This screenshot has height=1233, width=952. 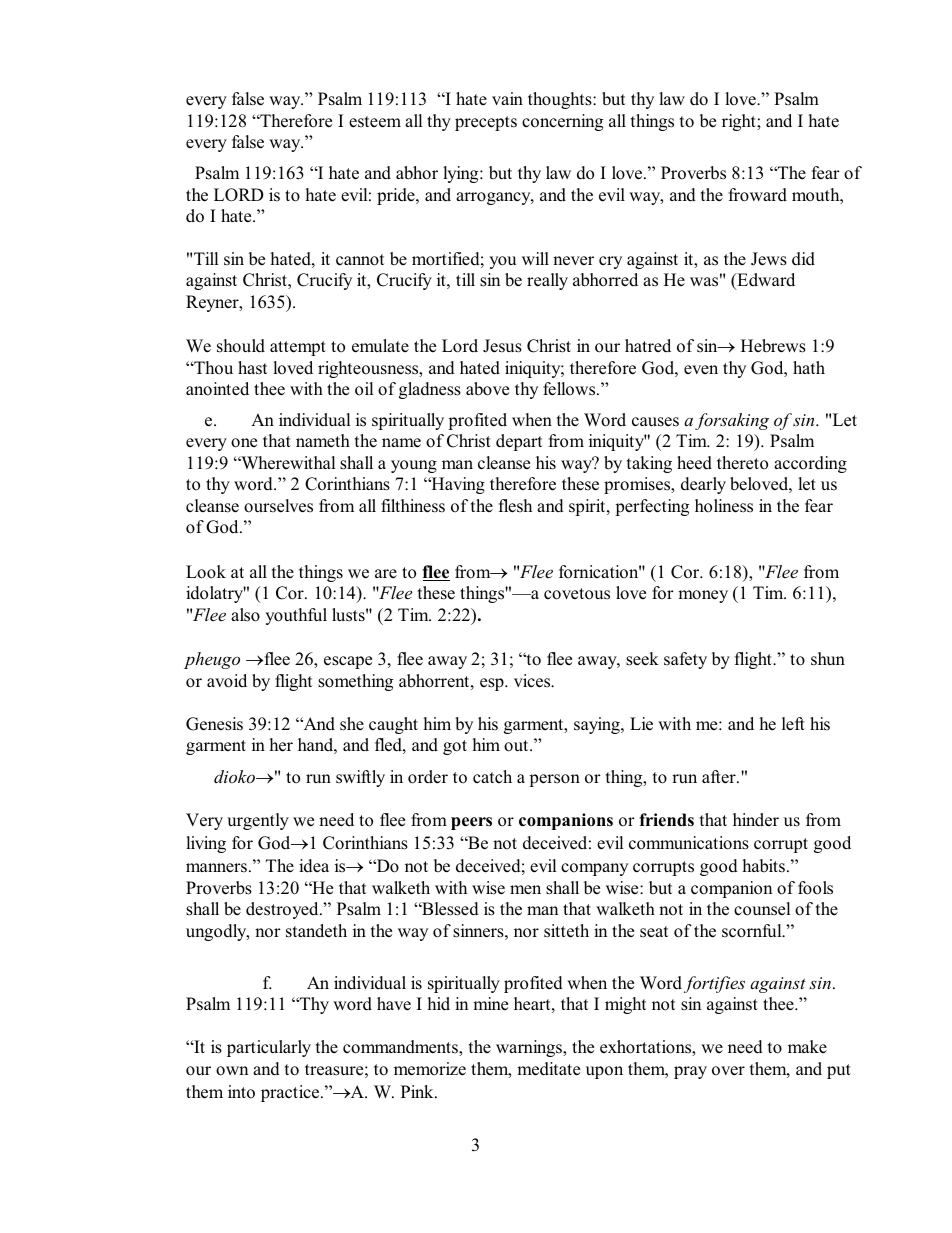 What do you see at coordinates (773, 346) in the screenshot?
I see `Hebrews` at bounding box center [773, 346].
